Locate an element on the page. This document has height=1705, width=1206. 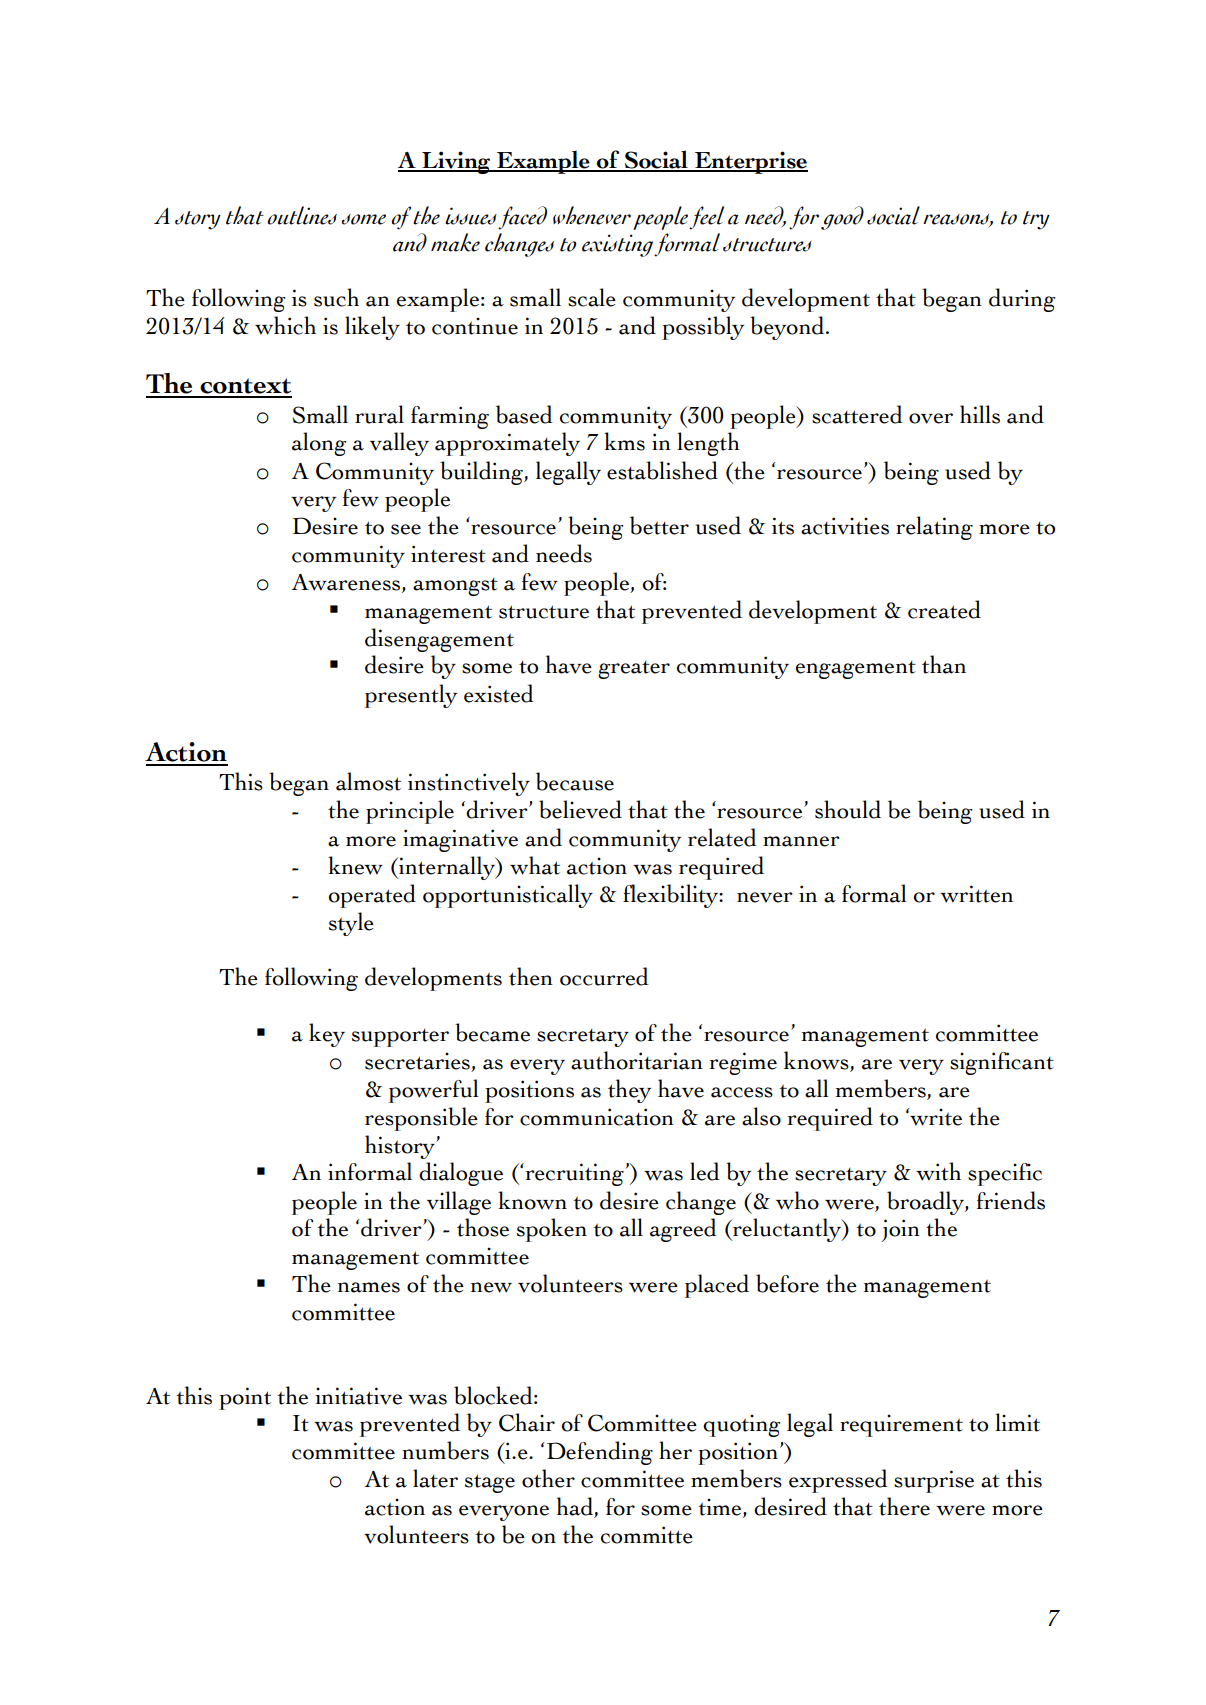
initiative is located at coordinates (358, 1396).
